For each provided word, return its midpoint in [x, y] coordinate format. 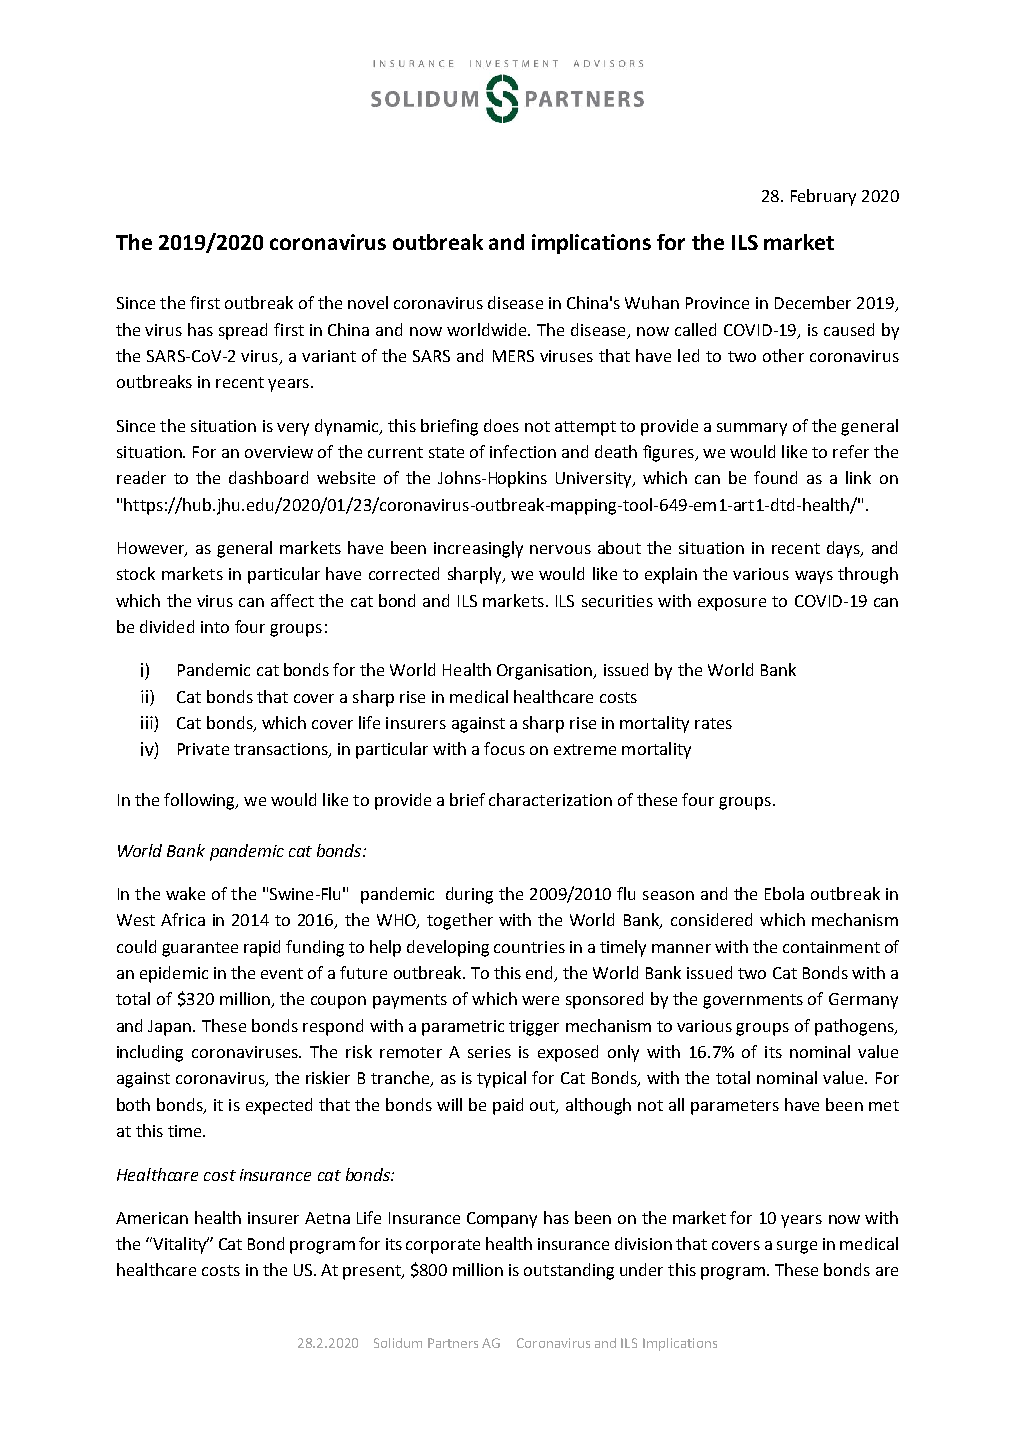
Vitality [180, 1245]
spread [243, 331]
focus [504, 748]
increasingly [478, 549]
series [489, 1052]
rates [713, 723]
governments [753, 1001]
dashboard [268, 477]
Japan [171, 1028]
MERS [513, 356]
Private [203, 749]
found [775, 477]
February [823, 197]
